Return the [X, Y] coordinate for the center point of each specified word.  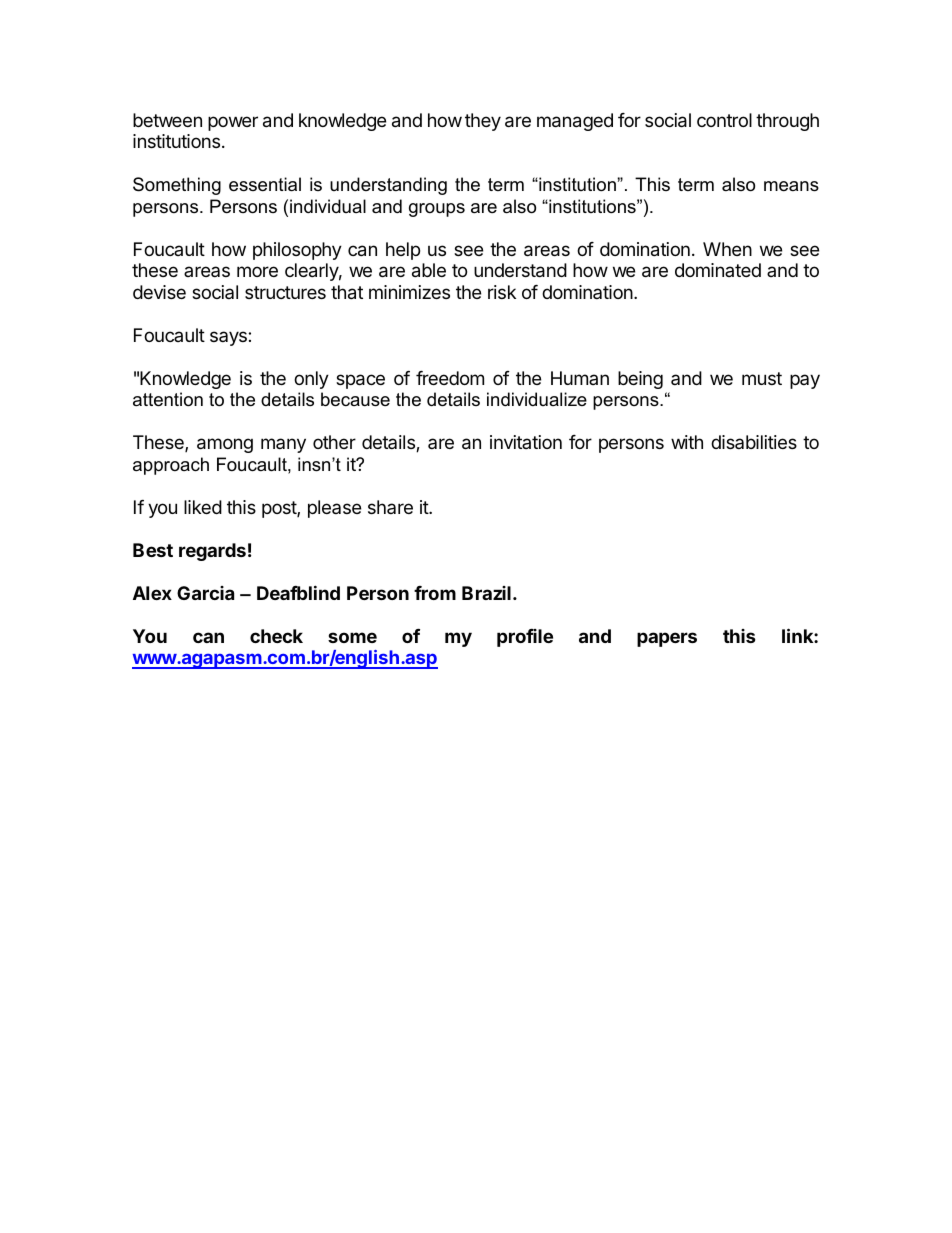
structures [285, 292]
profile [525, 638]
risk [502, 292]
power [233, 123]
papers [667, 639]
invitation [526, 442]
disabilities [754, 442]
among [225, 445]
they [483, 122]
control [724, 120]
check [276, 636]
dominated [718, 270]
